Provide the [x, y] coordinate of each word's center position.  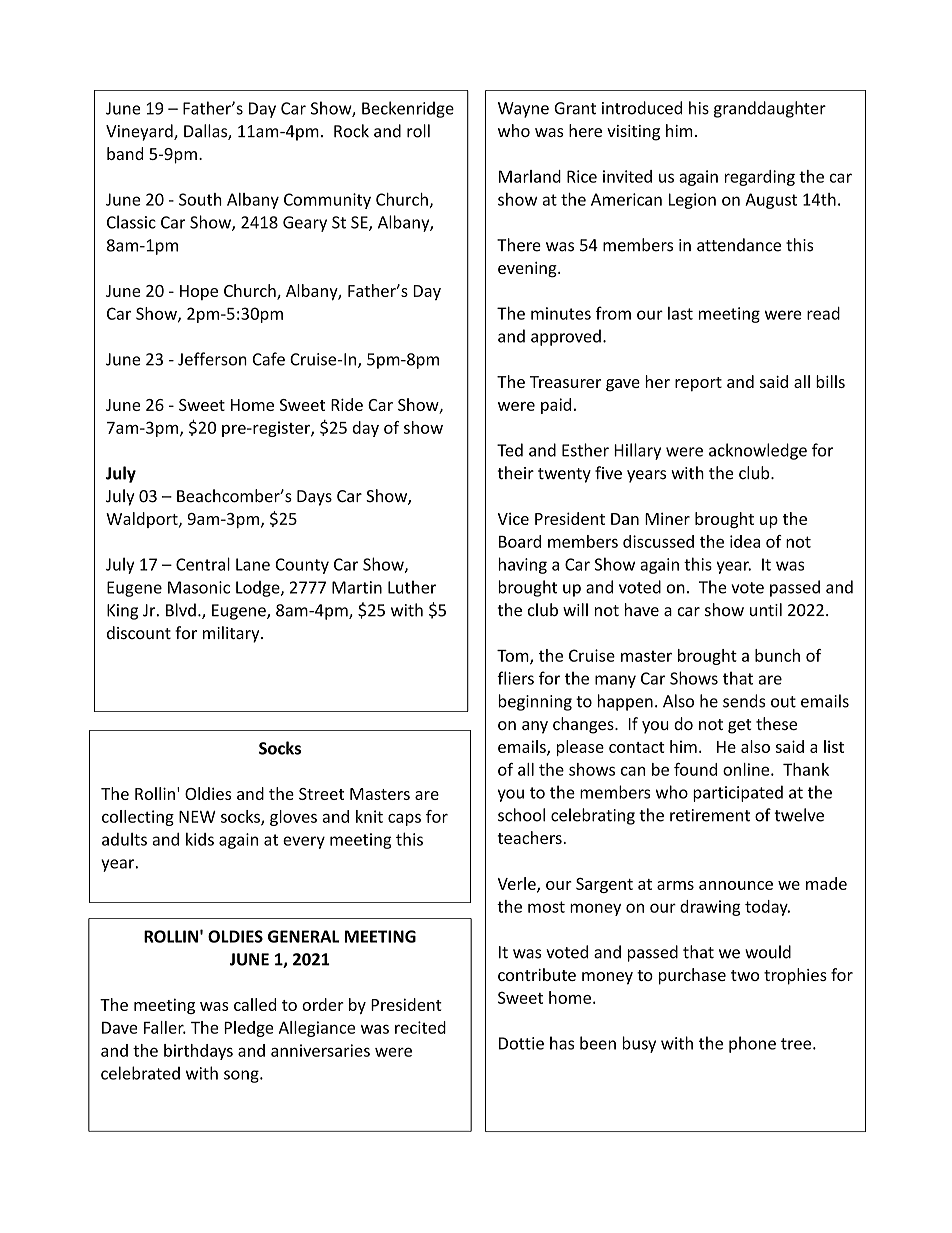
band [125, 153]
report [698, 384]
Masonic [199, 587]
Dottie [521, 1043]
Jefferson [212, 359]
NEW [197, 817]
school [521, 815]
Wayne [523, 110]
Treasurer [565, 382]
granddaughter [770, 109]
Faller [165, 1027]
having [522, 565]
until [766, 610]
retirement [710, 815]
